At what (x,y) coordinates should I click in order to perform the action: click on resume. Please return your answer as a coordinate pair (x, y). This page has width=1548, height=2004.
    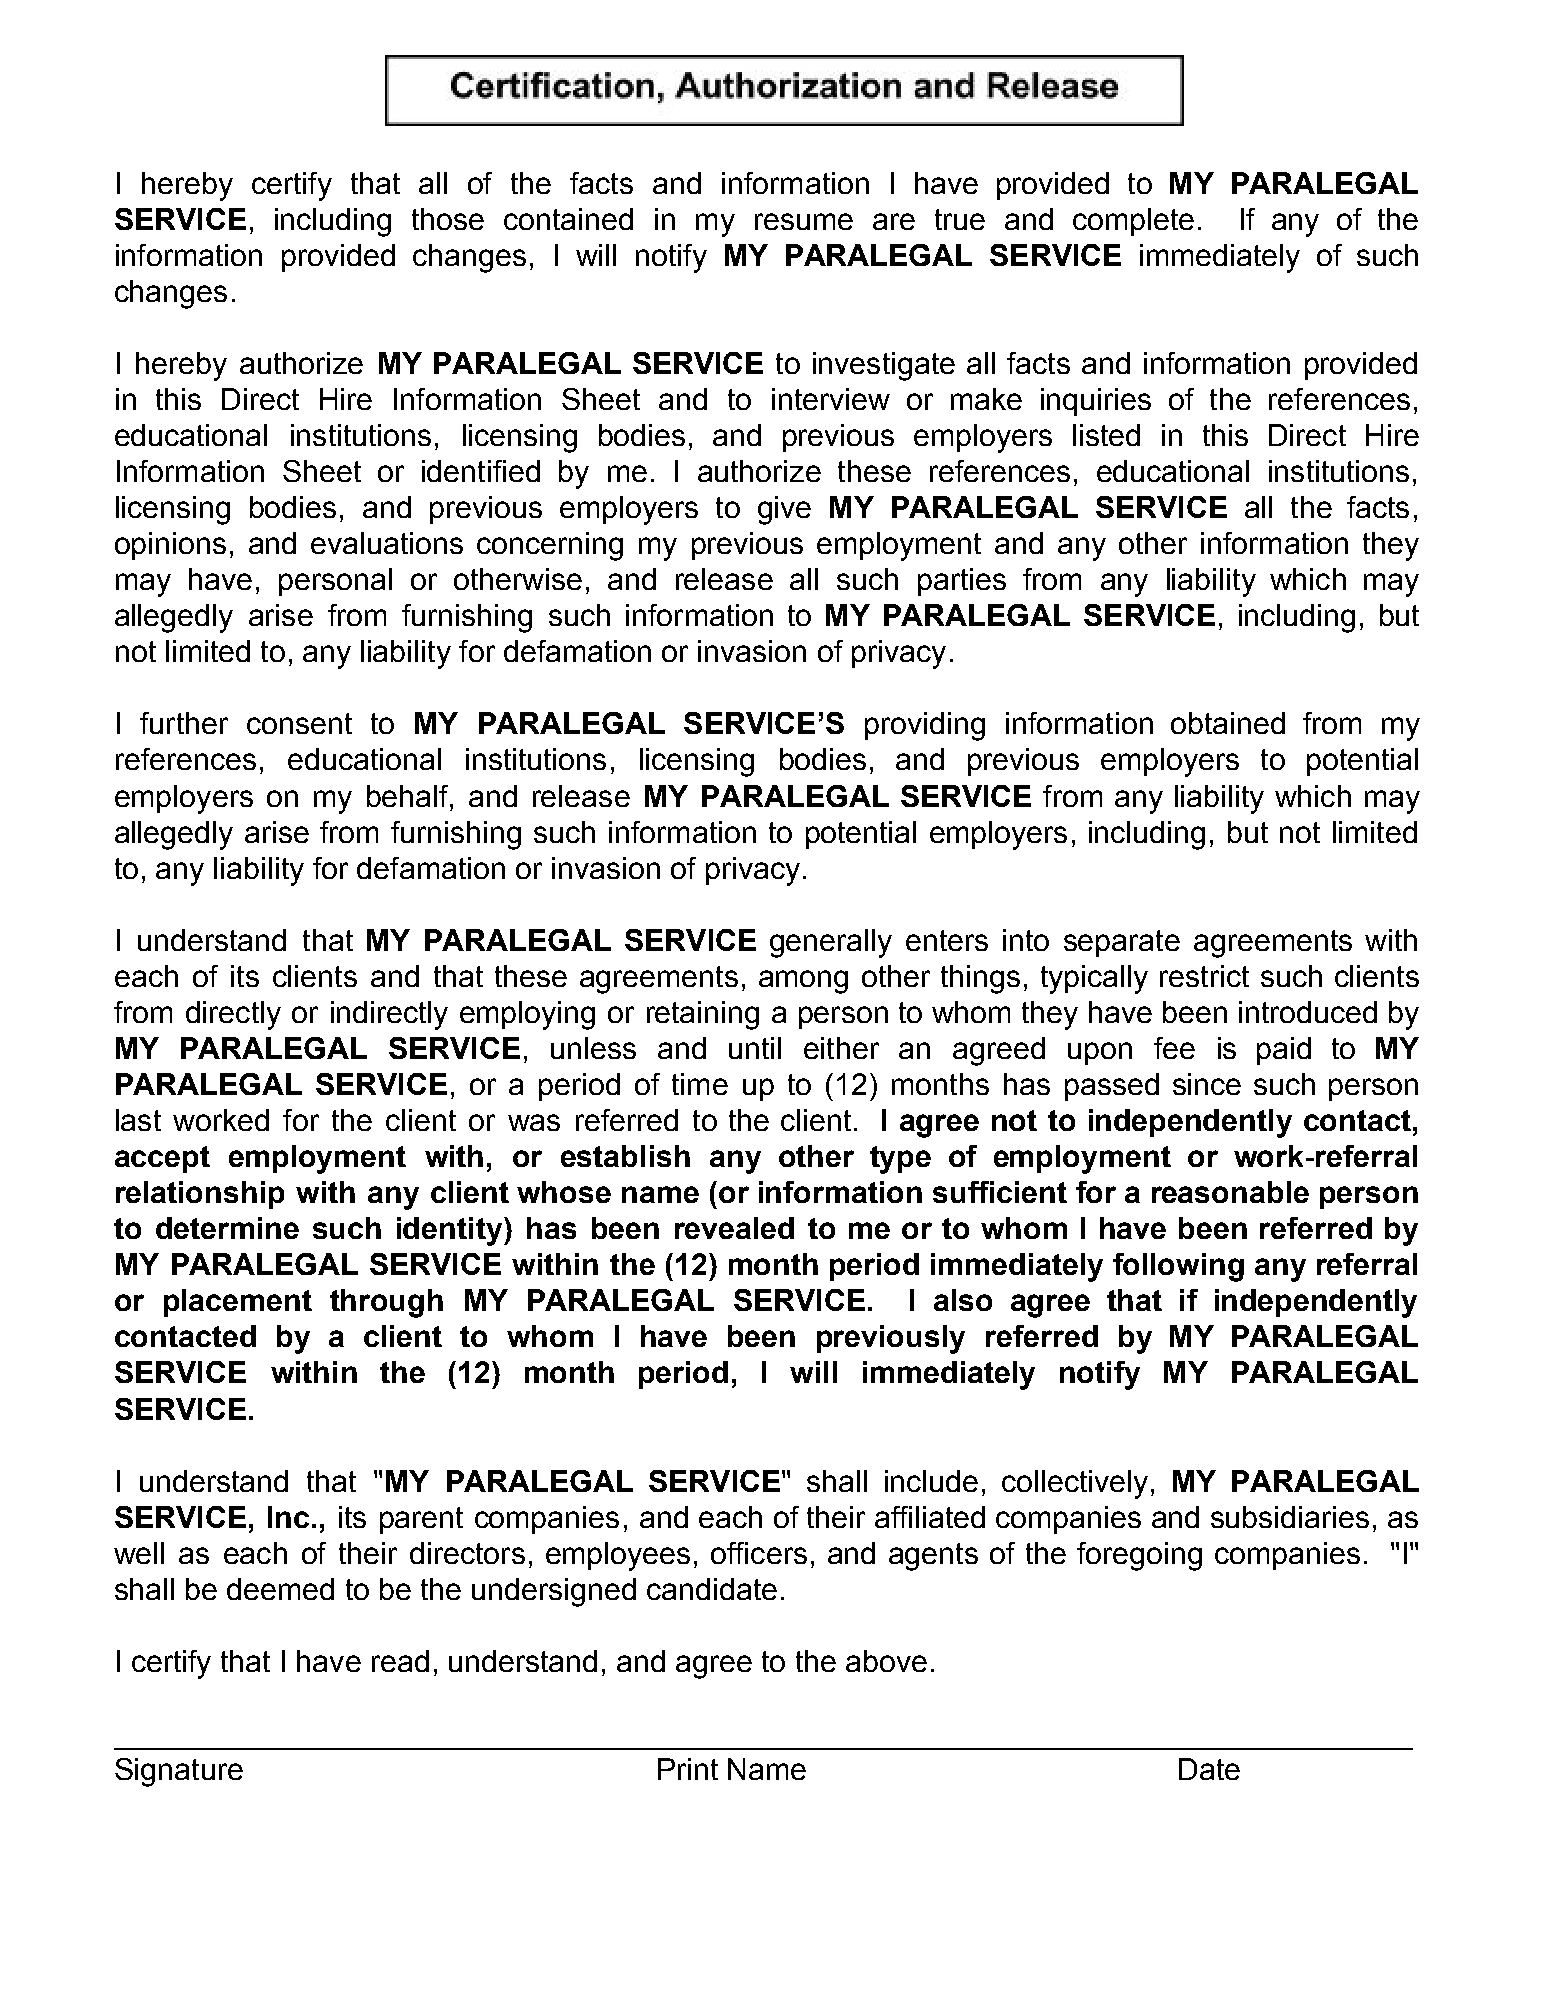
    Looking at the image, I should click on (804, 221).
